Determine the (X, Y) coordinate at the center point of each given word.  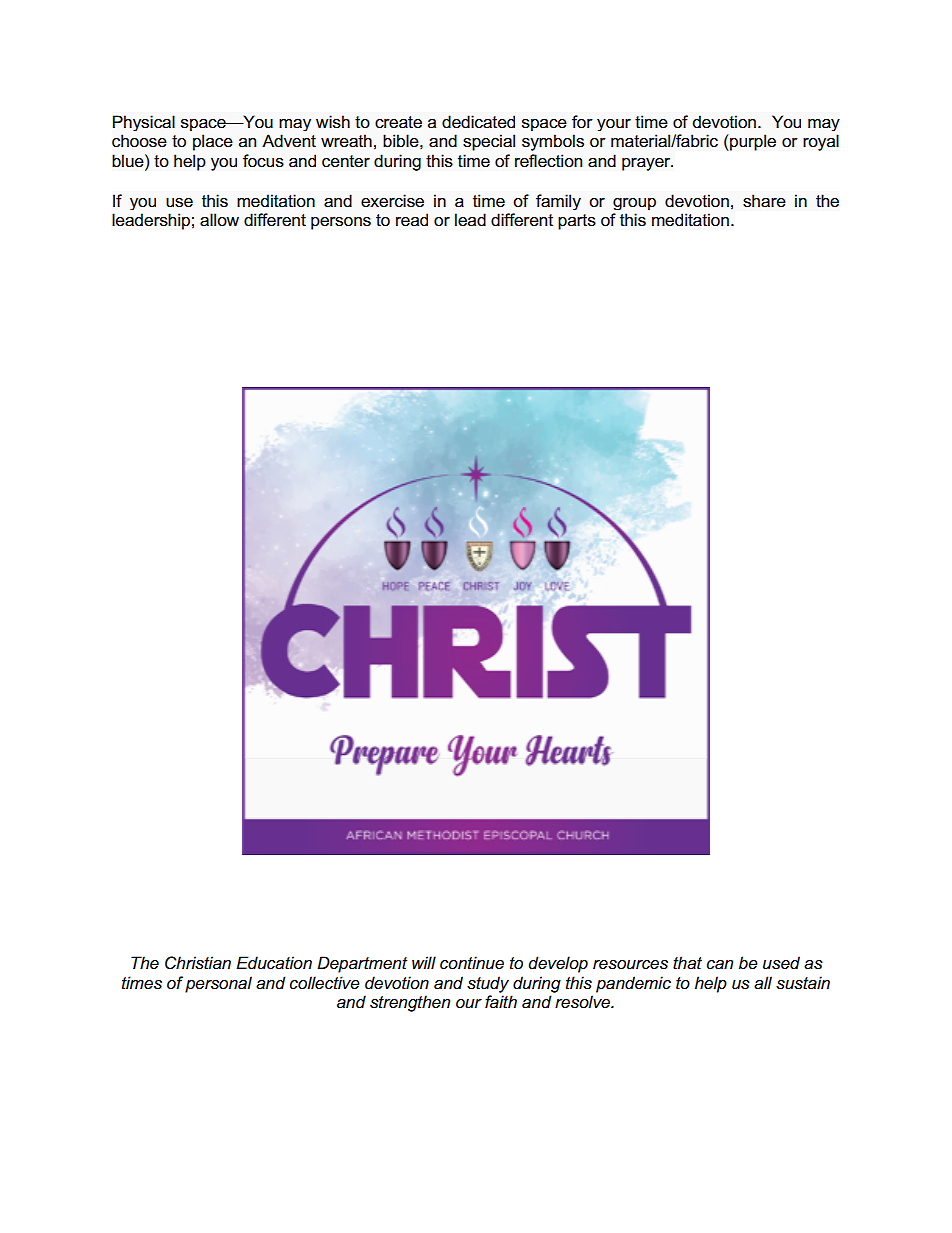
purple (752, 142)
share (764, 201)
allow (219, 220)
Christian (198, 963)
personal (218, 984)
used (781, 962)
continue (472, 963)
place (213, 142)
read (412, 220)
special (489, 142)
